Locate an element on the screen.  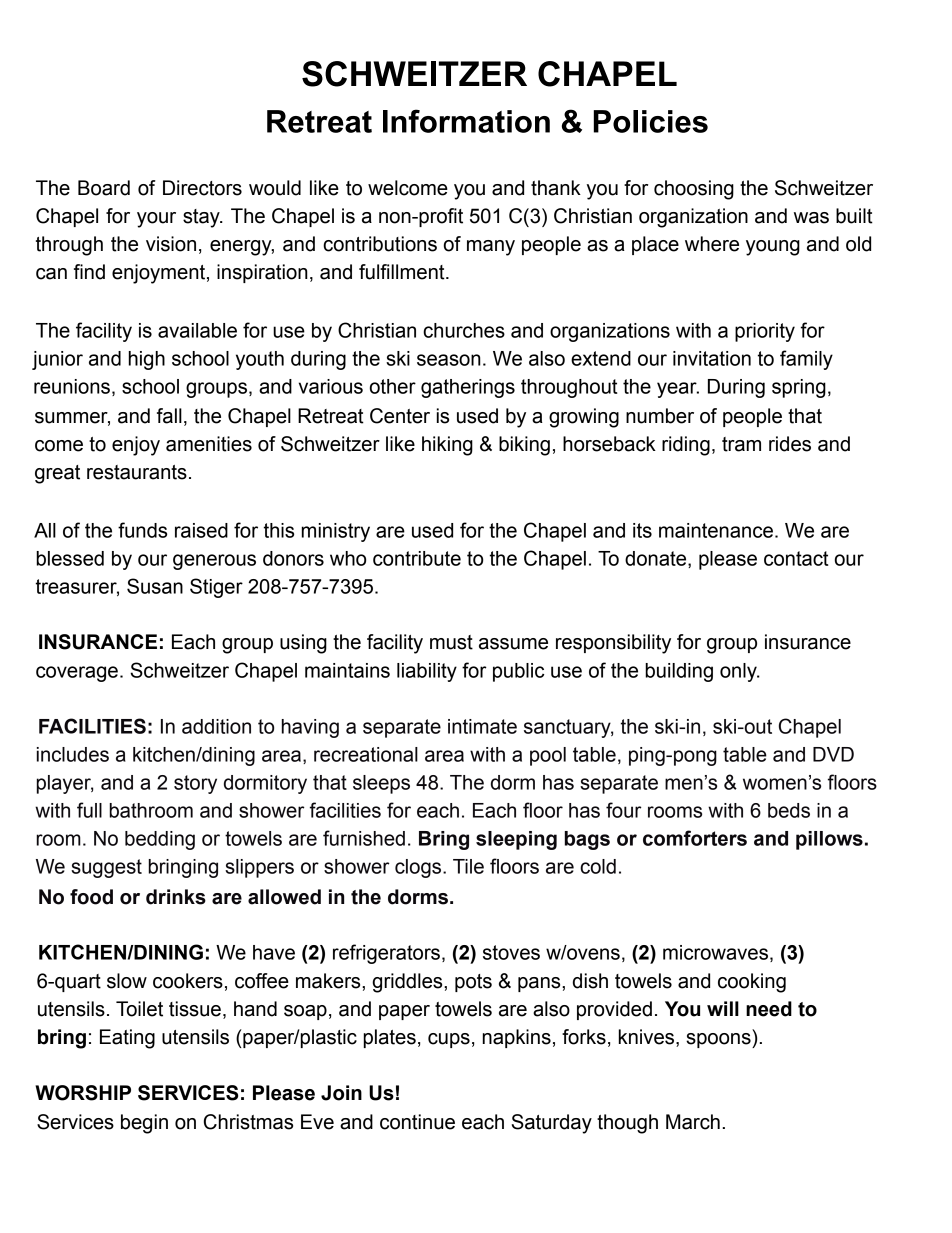
continue is located at coordinates (417, 1122).
